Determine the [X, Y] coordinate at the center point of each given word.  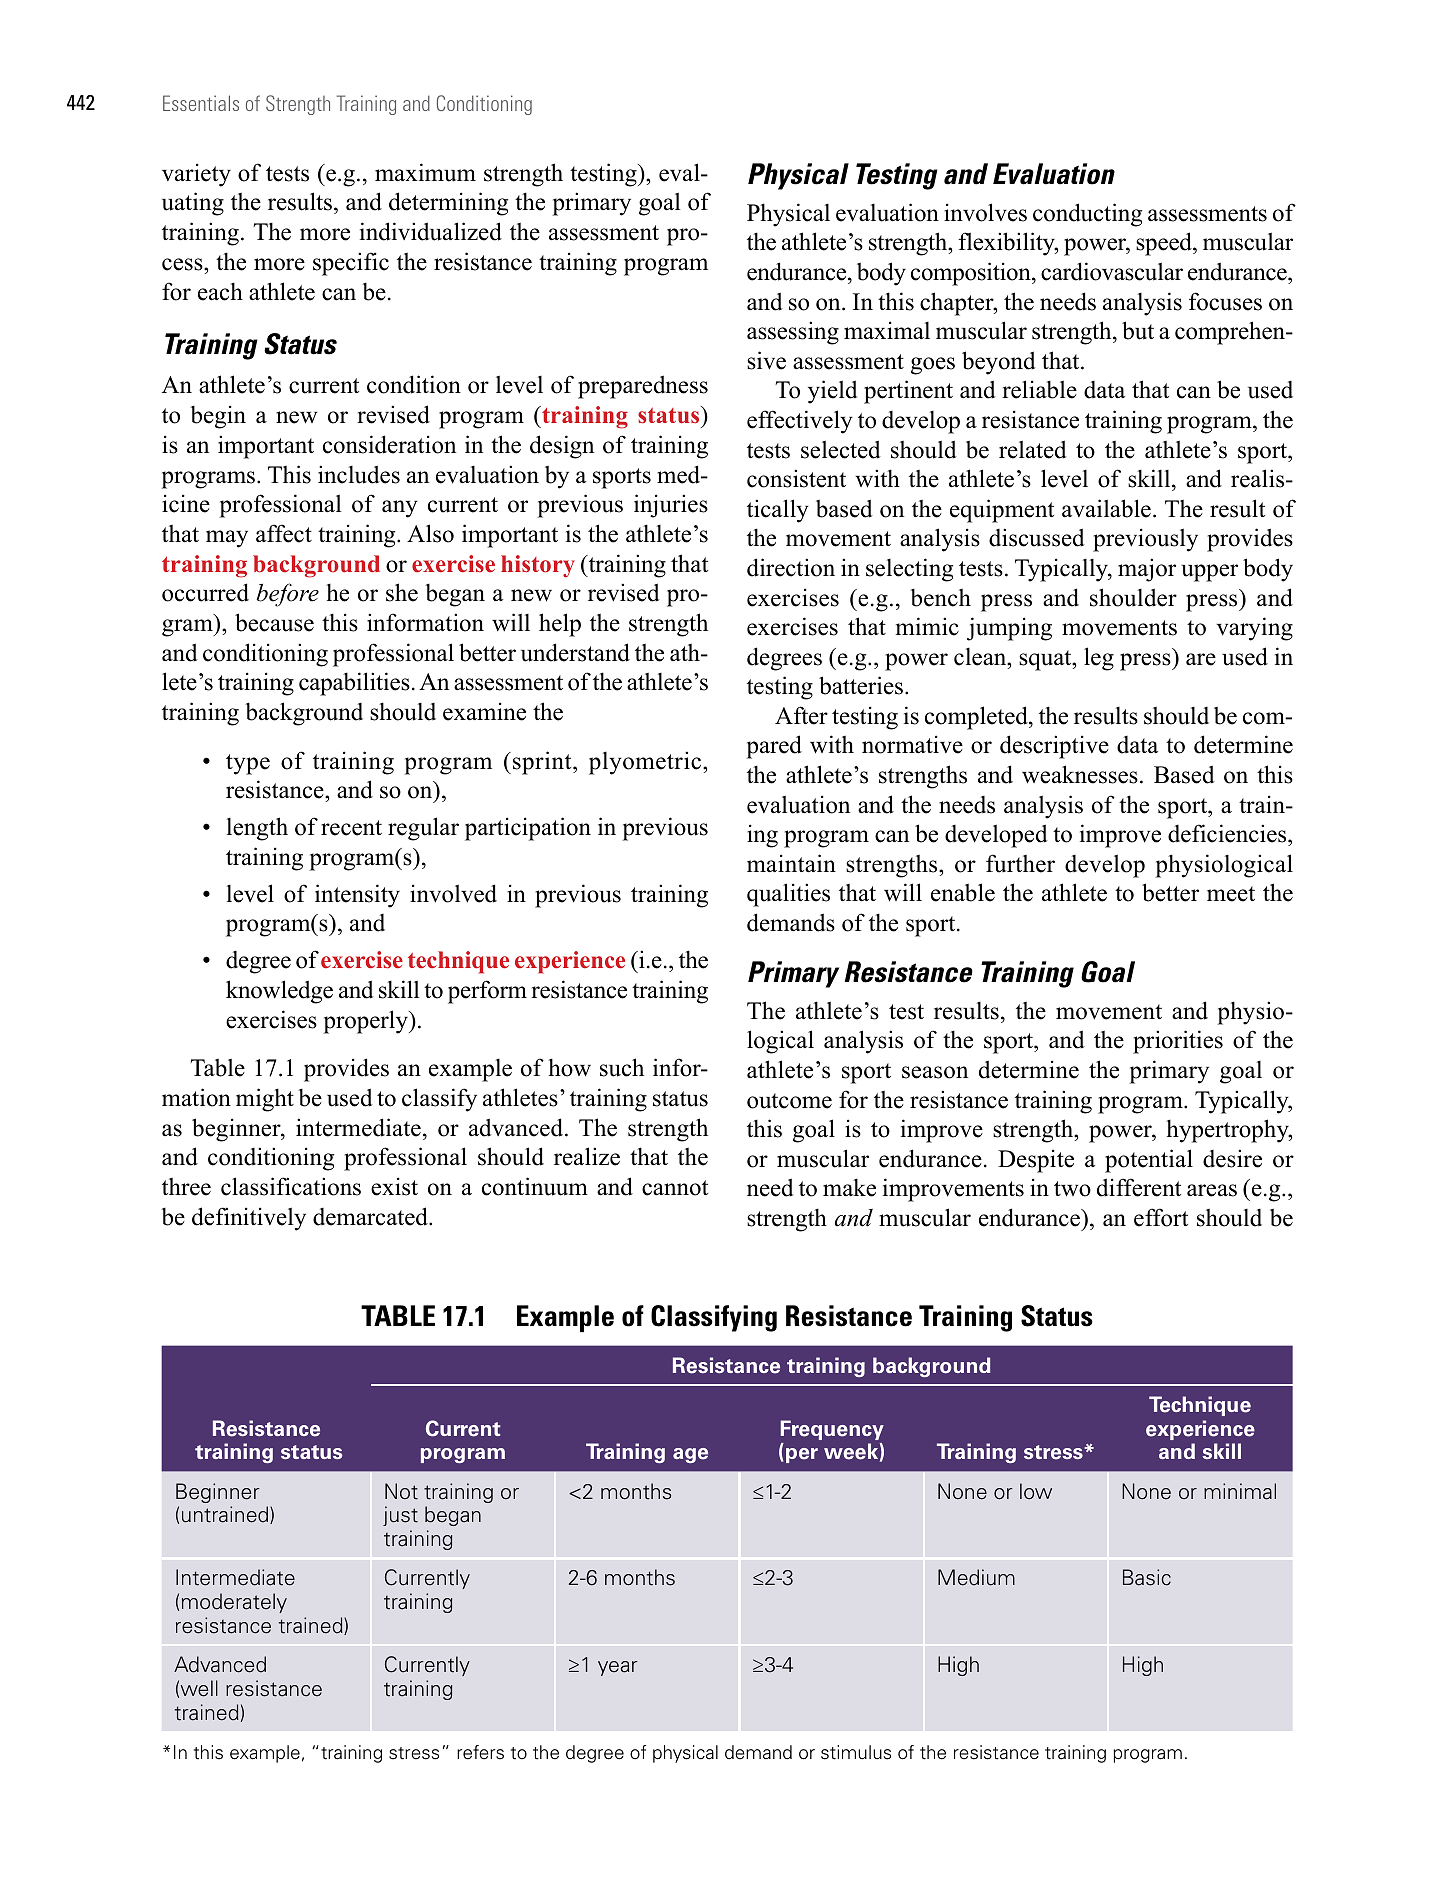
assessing [793, 333]
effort [1161, 1217]
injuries [671, 506]
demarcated [371, 1216]
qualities [788, 895]
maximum [425, 172]
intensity [357, 896]
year [618, 1668]
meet [1231, 894]
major [1147, 570]
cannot [675, 1188]
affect [284, 533]
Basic [1147, 1577]
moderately [234, 1603]
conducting [1087, 215]
